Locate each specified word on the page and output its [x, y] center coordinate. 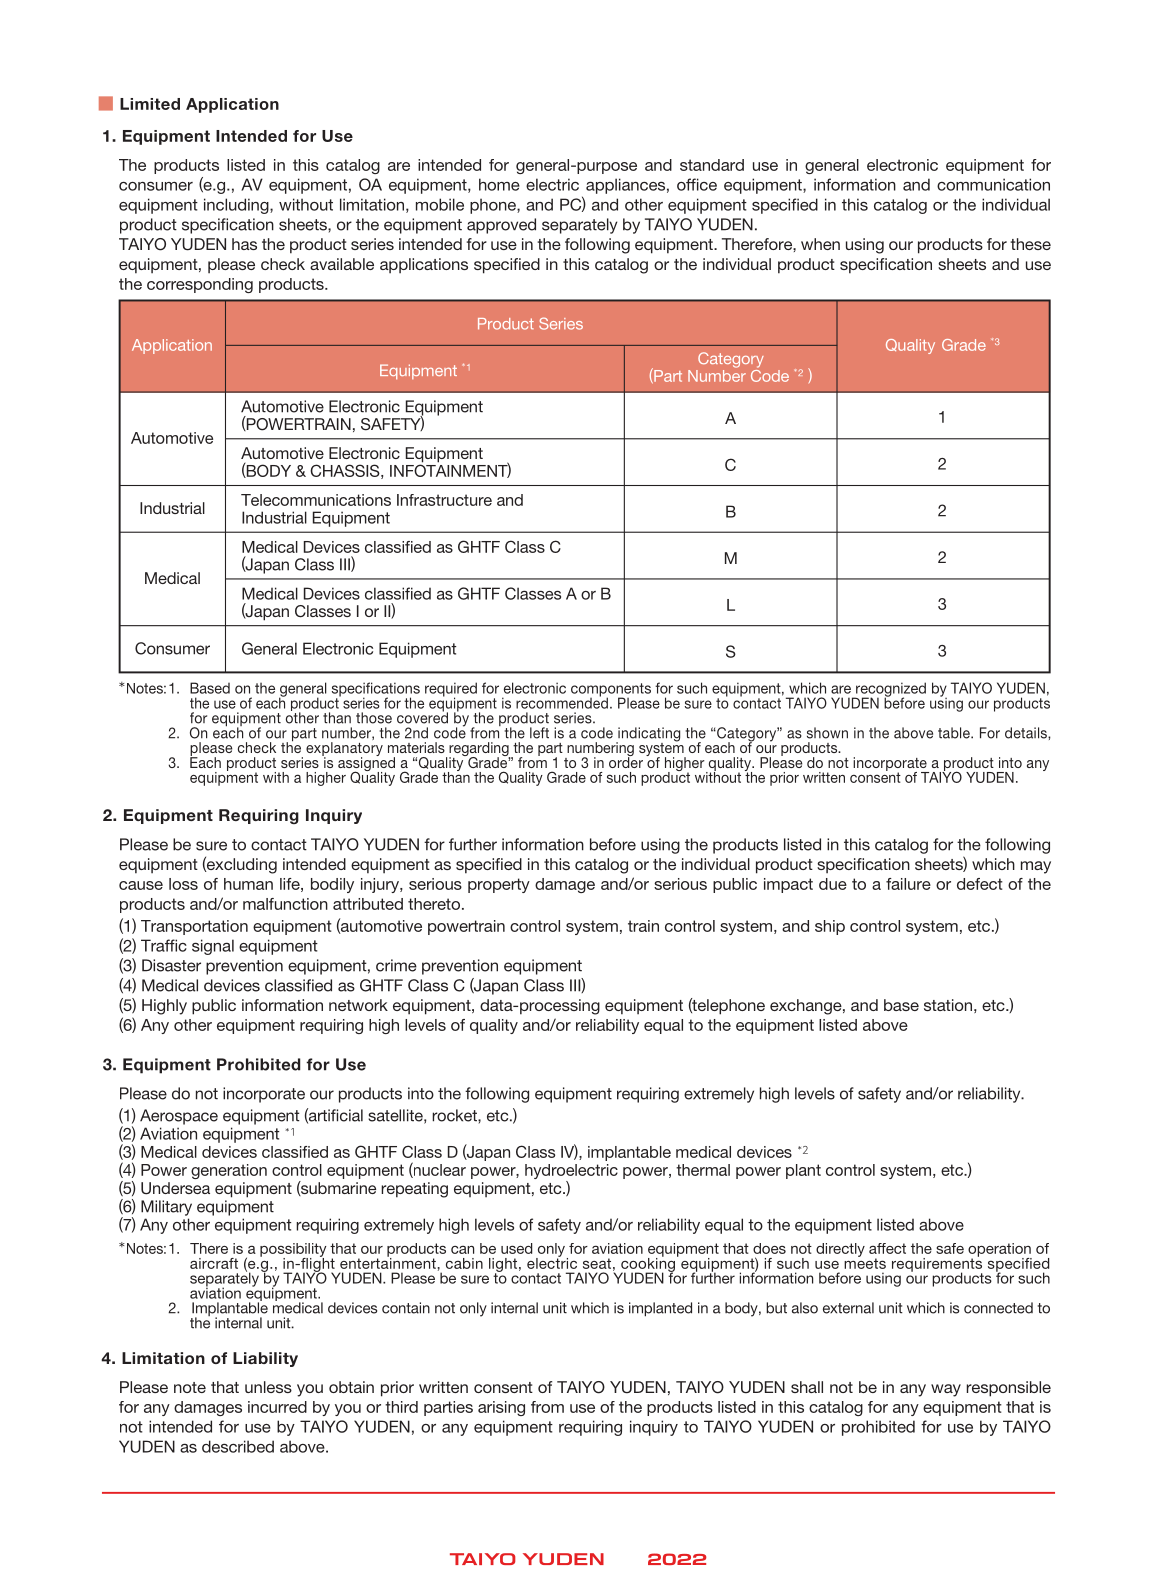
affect [887, 1248]
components [611, 691]
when [820, 244]
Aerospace [179, 1117]
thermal [703, 1170]
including [237, 206]
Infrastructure [444, 500]
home [499, 184]
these [1030, 244]
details [1027, 733]
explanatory [344, 750]
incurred [277, 1407]
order [626, 761]
